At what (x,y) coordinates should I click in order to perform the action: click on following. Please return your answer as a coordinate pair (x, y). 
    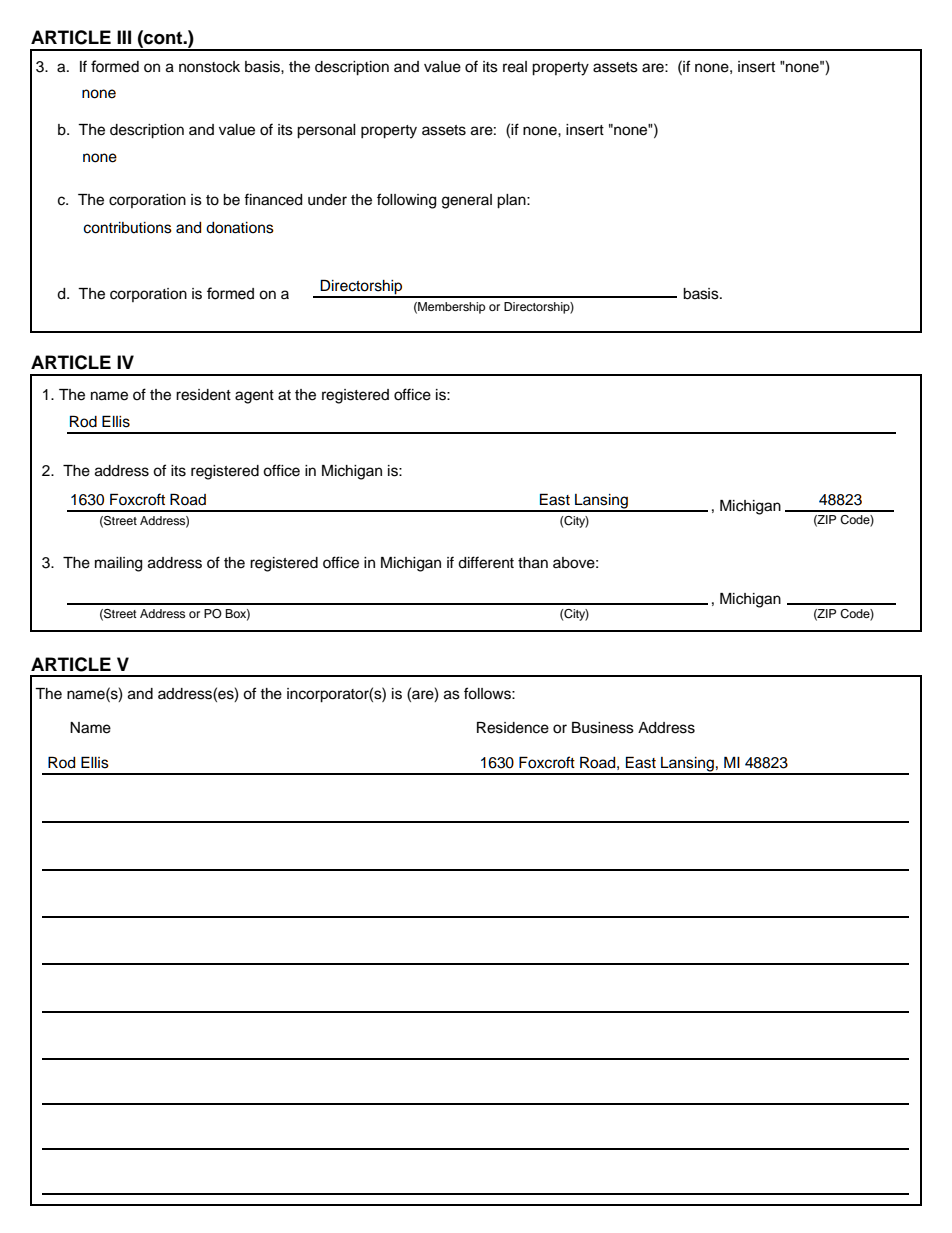
    Looking at the image, I should click on (406, 201).
